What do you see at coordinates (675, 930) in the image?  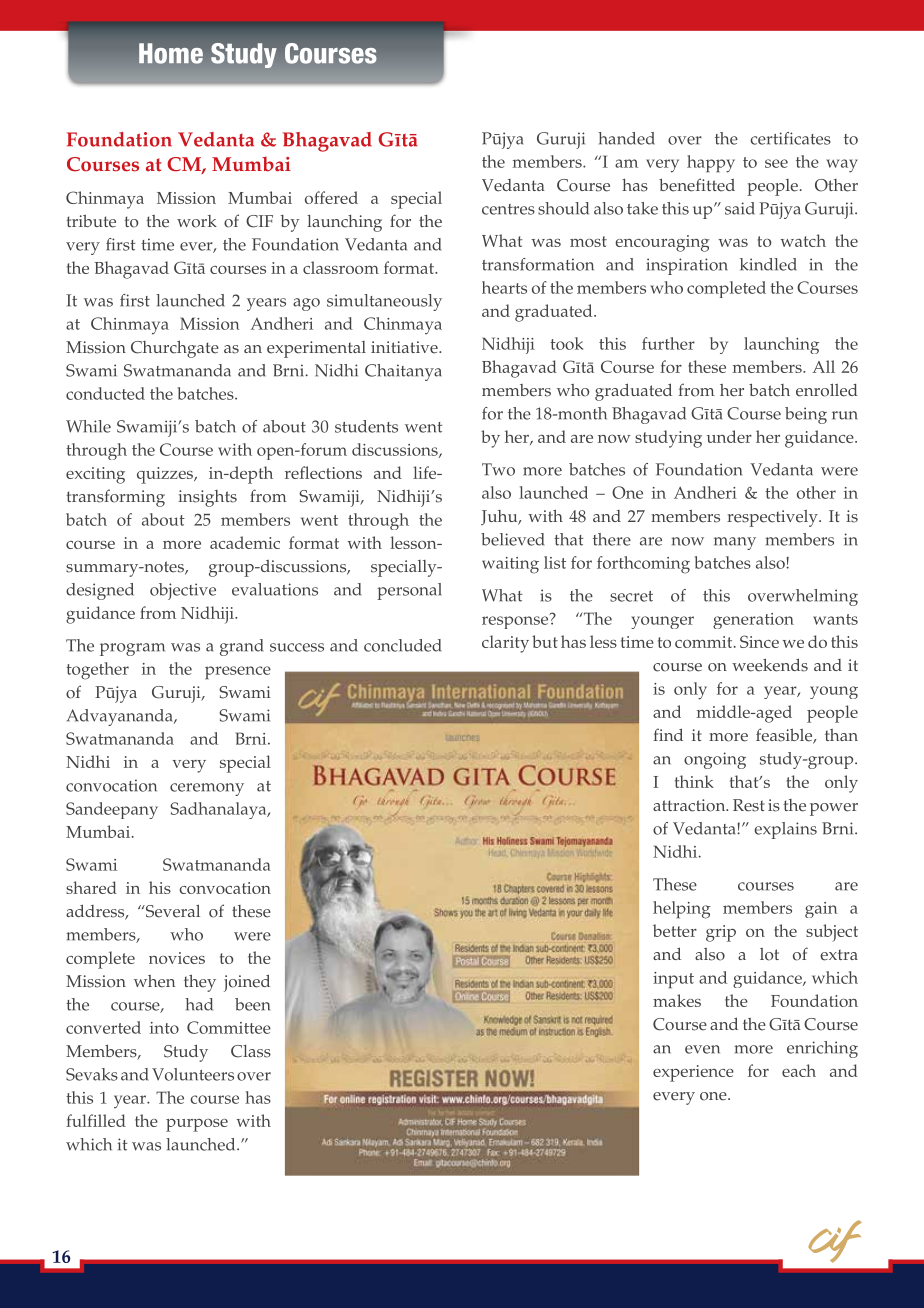 I see `better` at bounding box center [675, 930].
